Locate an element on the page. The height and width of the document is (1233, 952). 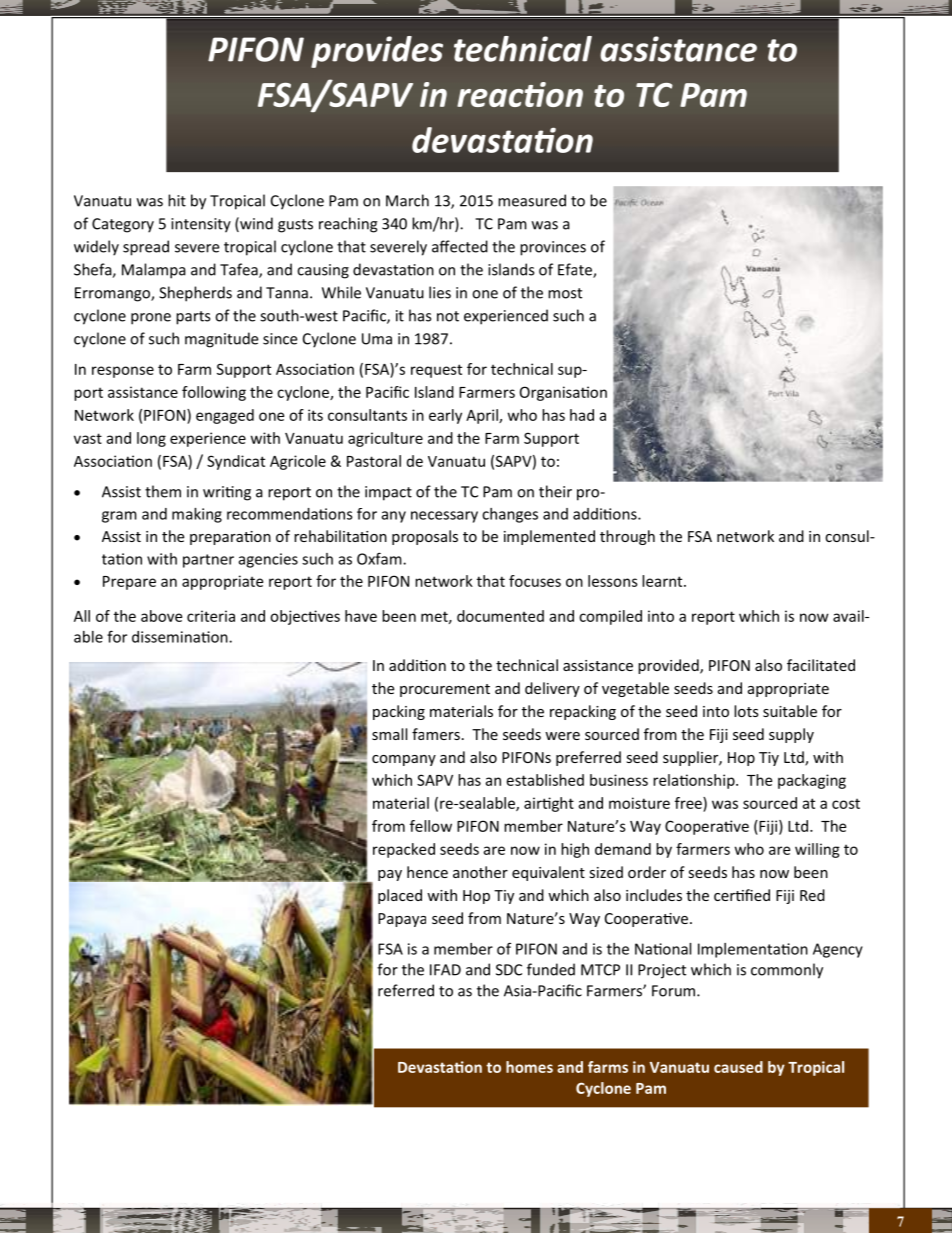
caused is located at coordinates (738, 1067).
